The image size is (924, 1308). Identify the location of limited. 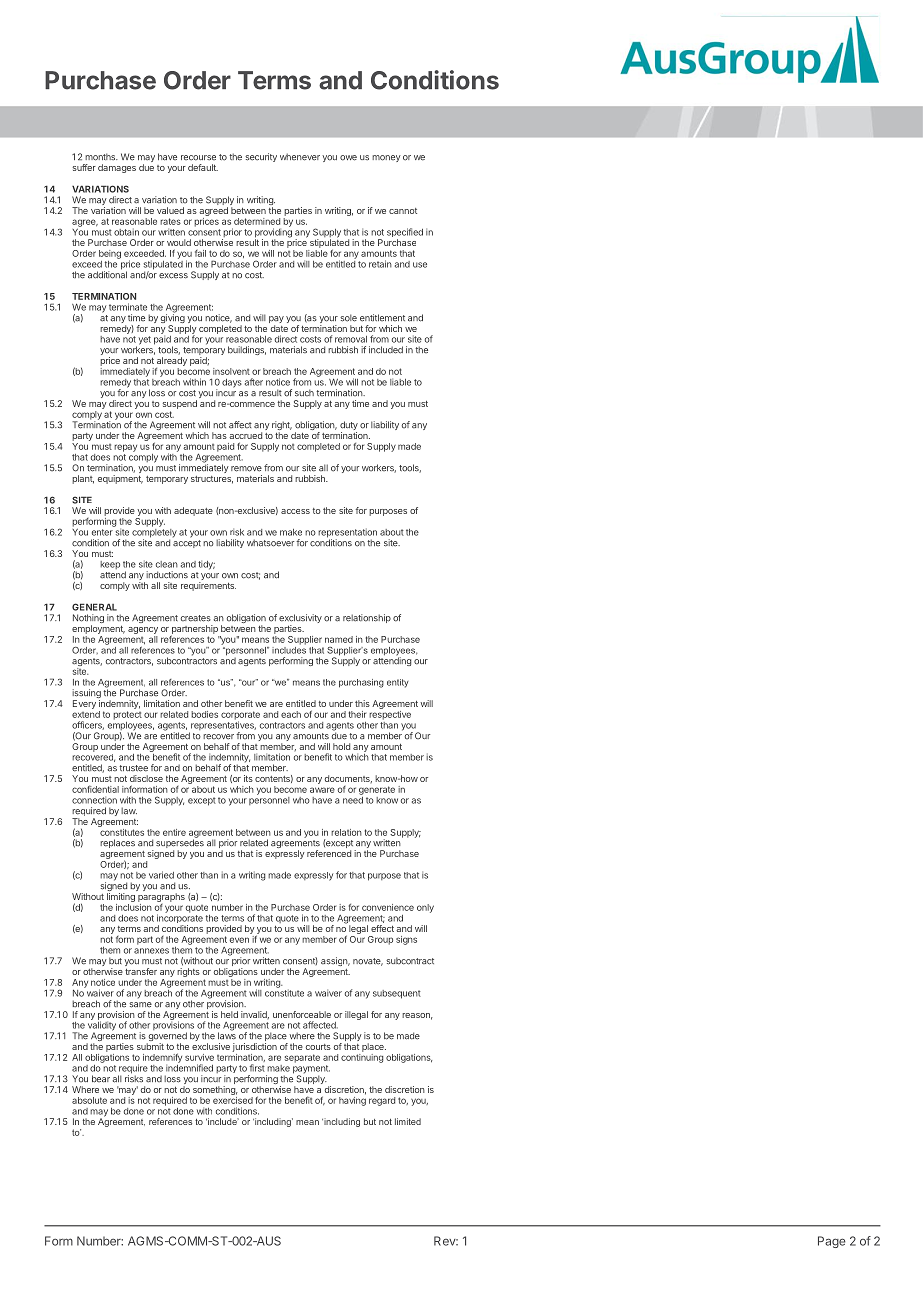
(408, 1121).
